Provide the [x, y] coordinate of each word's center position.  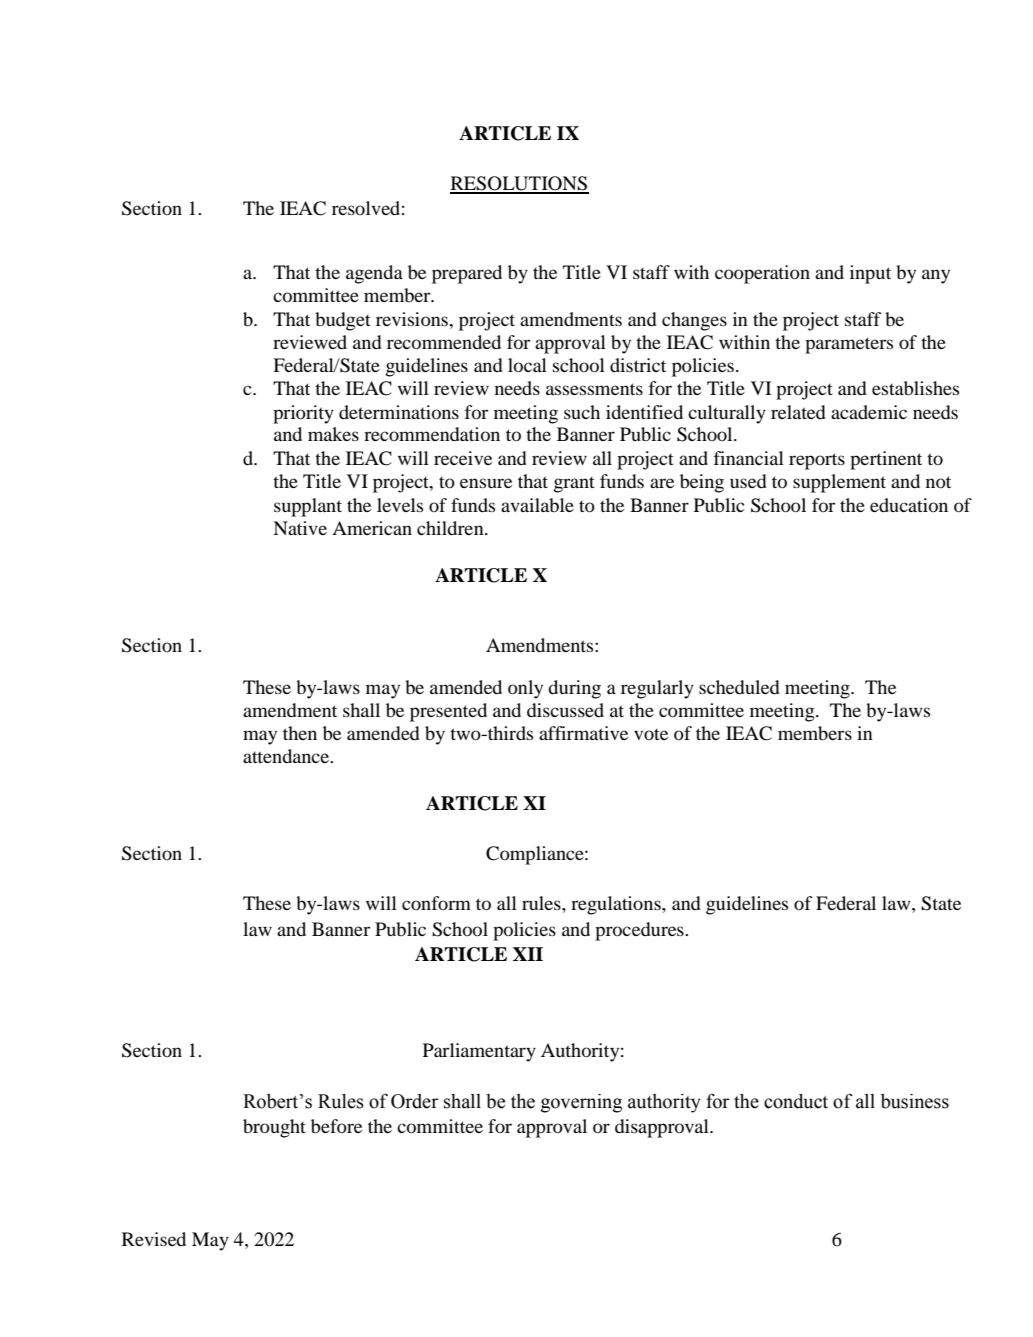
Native [300, 528]
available [537, 505]
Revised [154, 1239]
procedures [640, 931]
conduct [796, 1101]
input [870, 274]
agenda [374, 274]
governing [581, 1103]
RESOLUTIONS [519, 184]
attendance [287, 756]
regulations [617, 905]
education [909, 505]
